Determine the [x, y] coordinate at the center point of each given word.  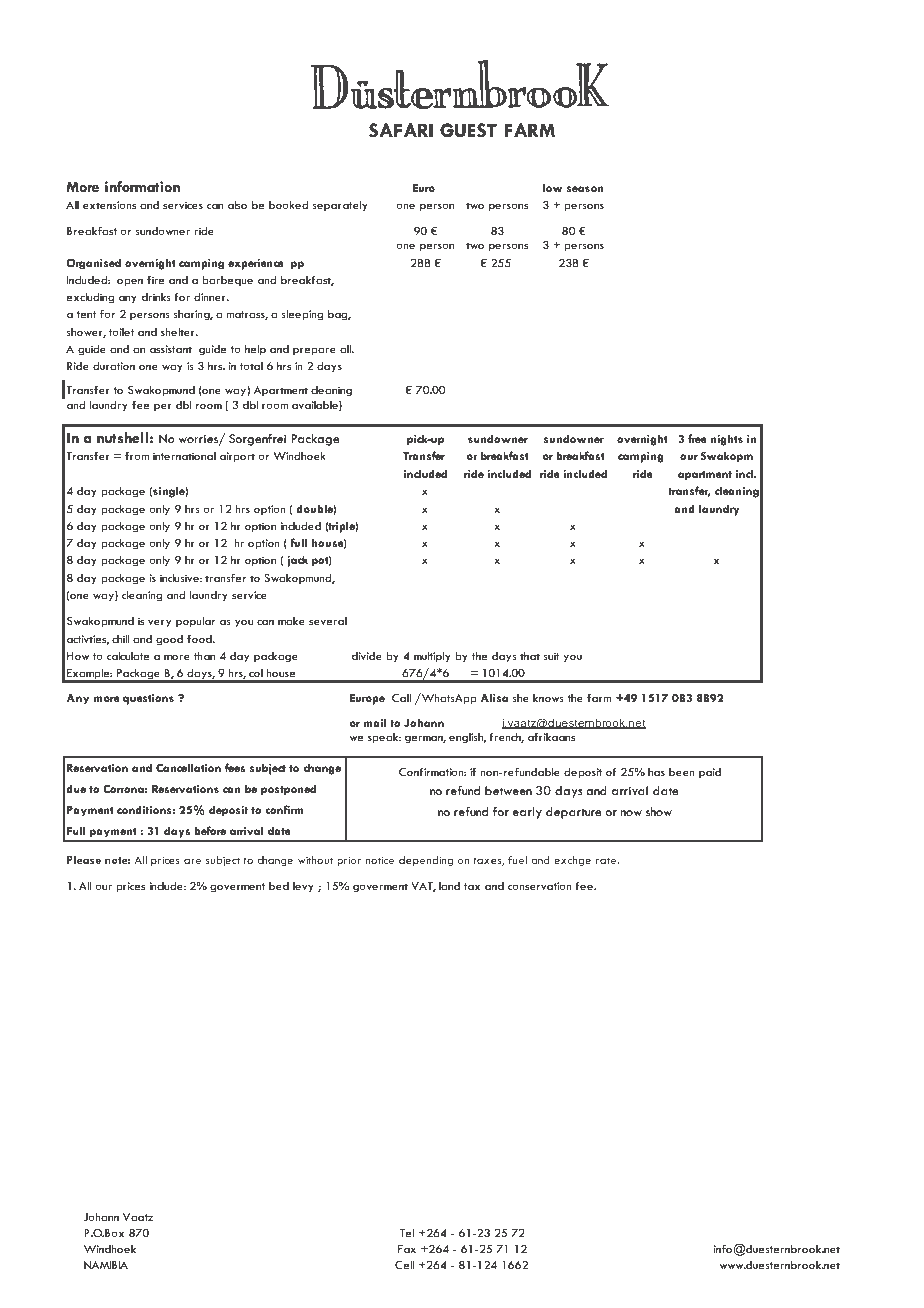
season [585, 189]
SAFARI [401, 130]
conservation [540, 886]
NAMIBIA [106, 1265]
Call [401, 698]
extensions [109, 205]
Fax [407, 1249]
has [656, 772]
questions [148, 699]
